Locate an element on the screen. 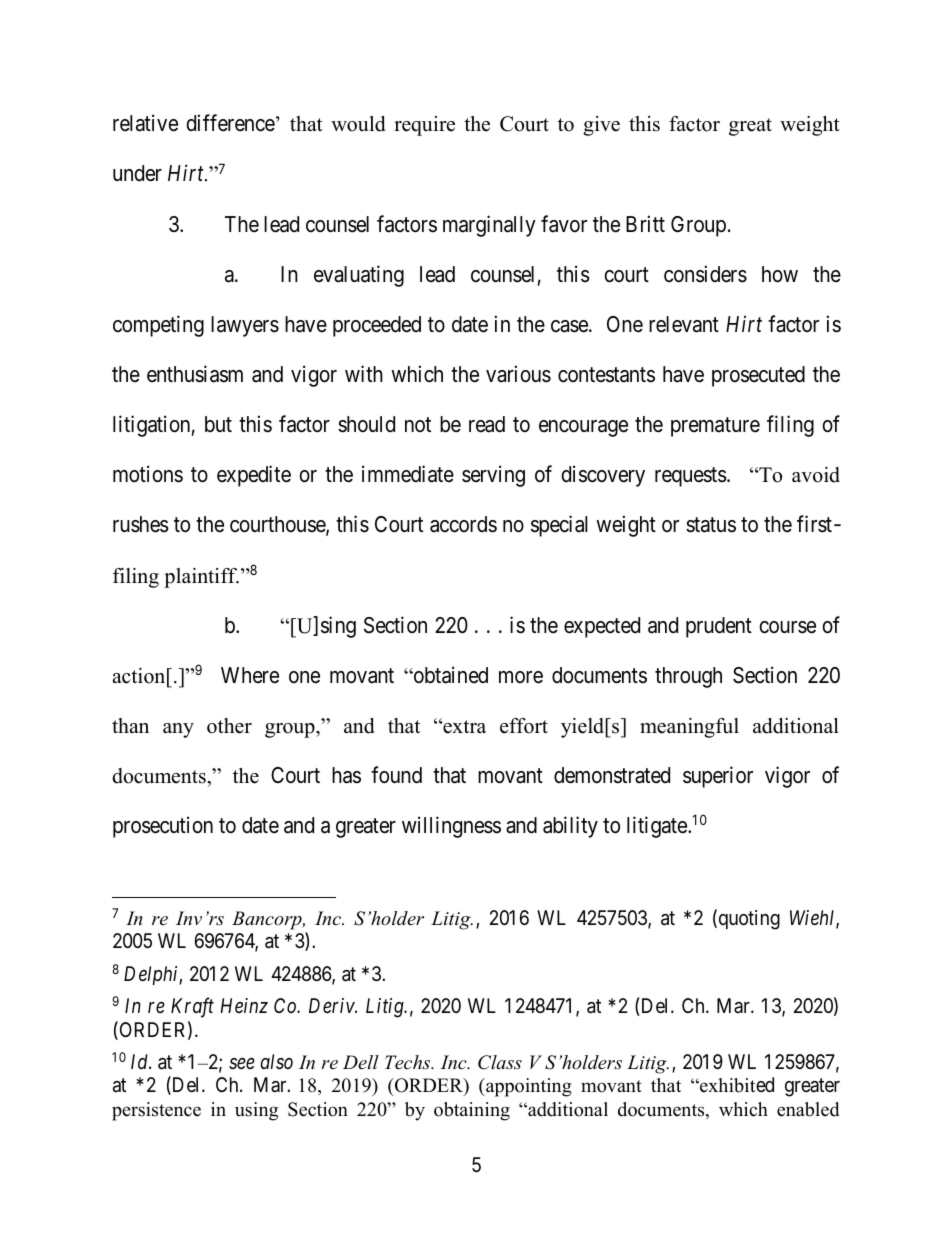 This screenshot has height=1233, width=952. Class is located at coordinates (500, 1062).
